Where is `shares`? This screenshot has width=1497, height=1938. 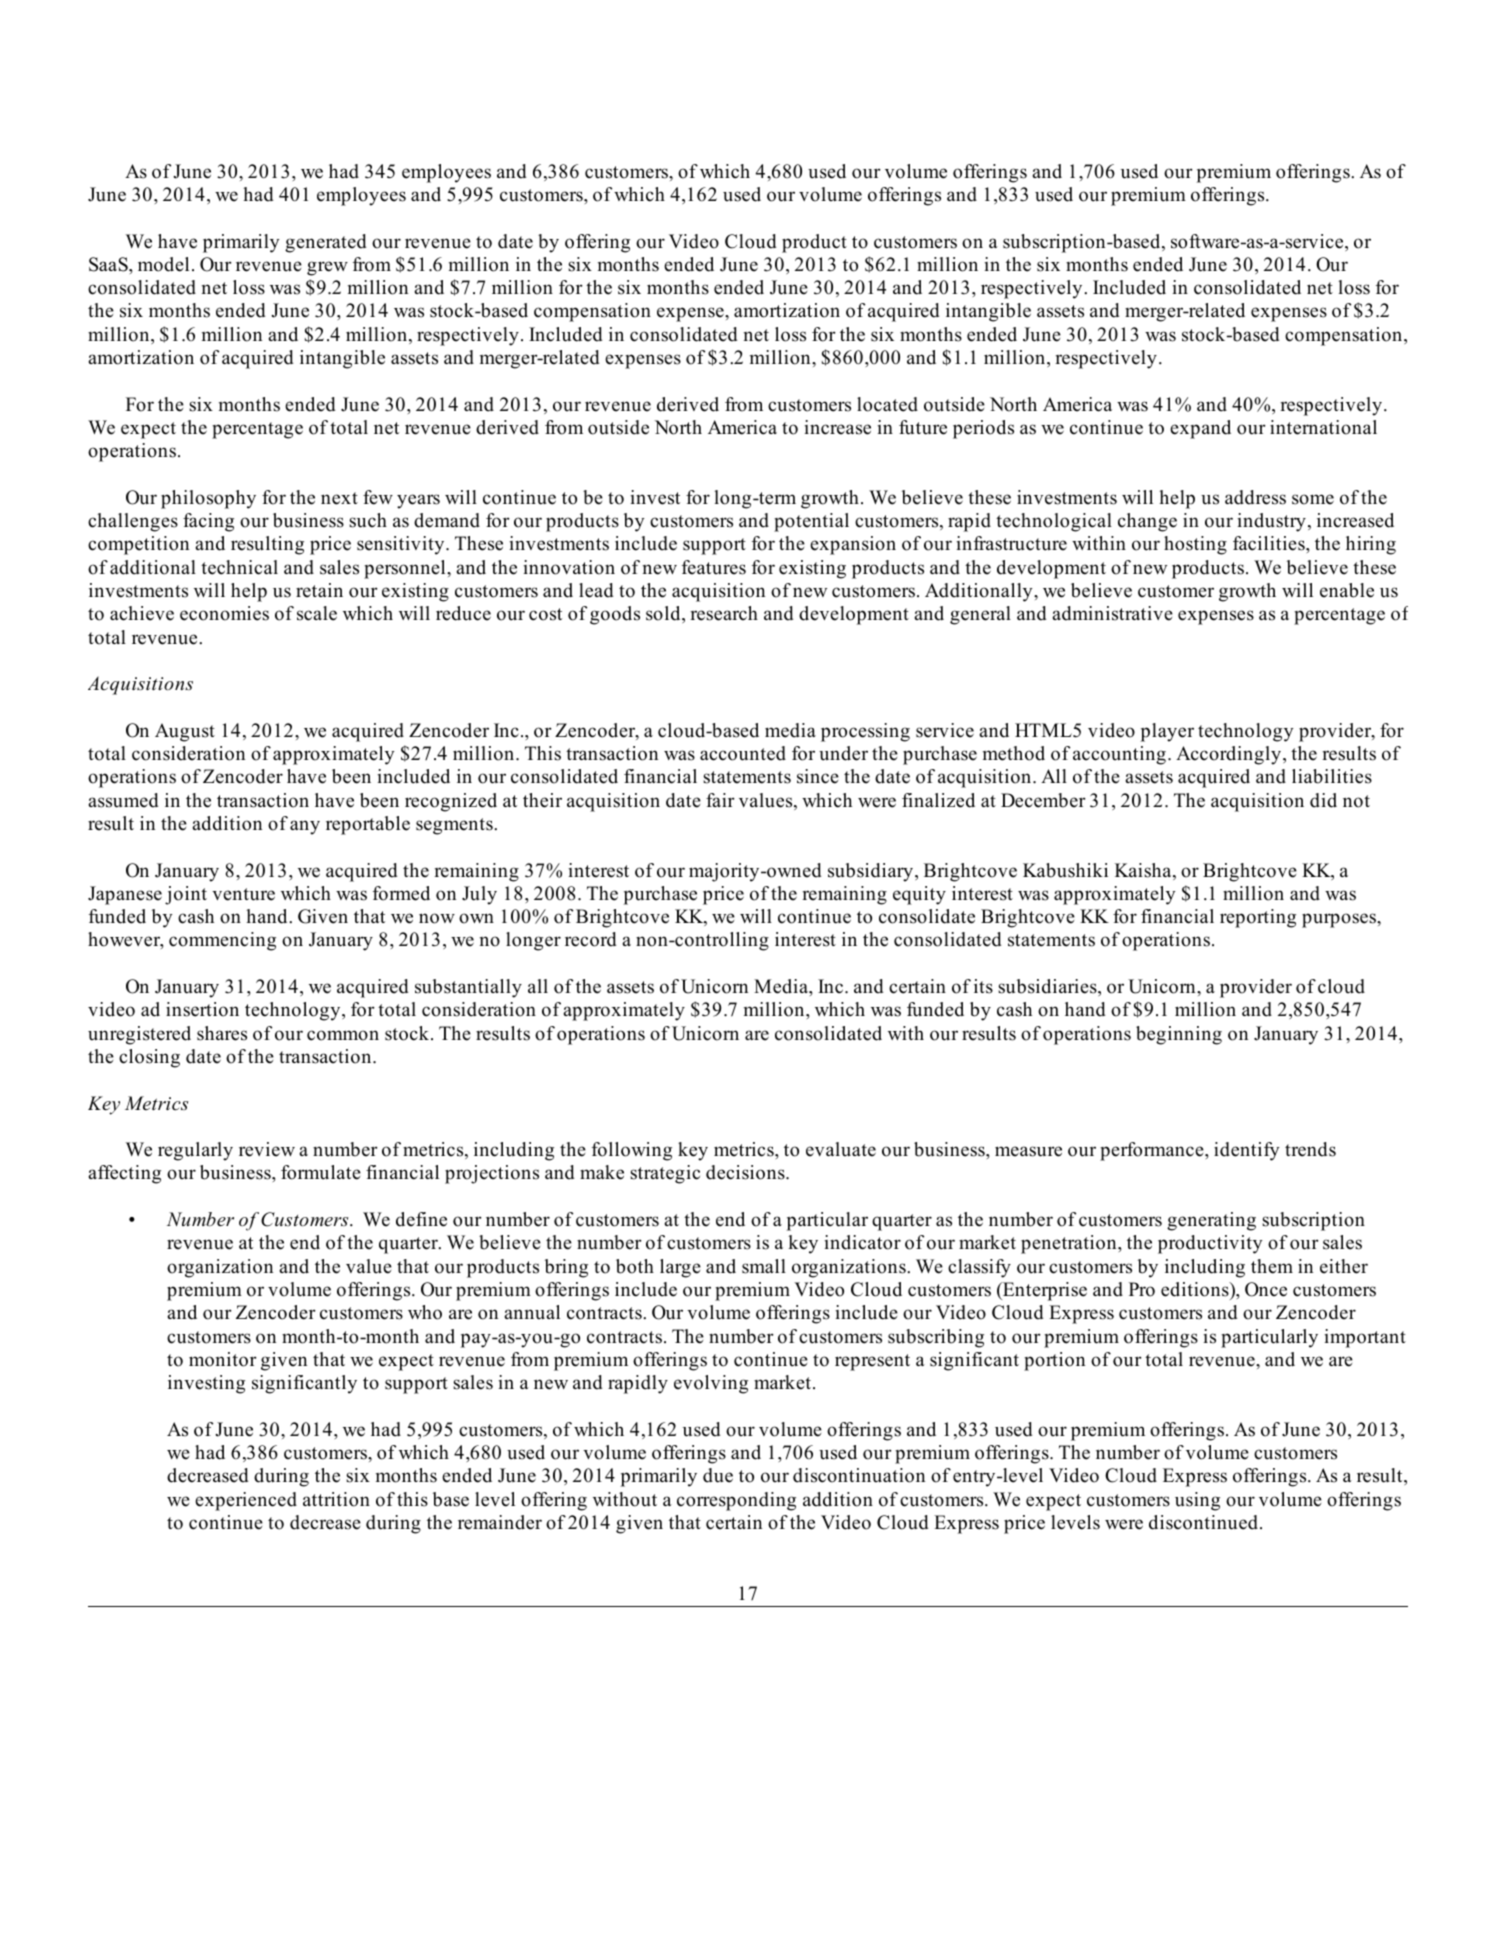 shares is located at coordinates (222, 1033).
